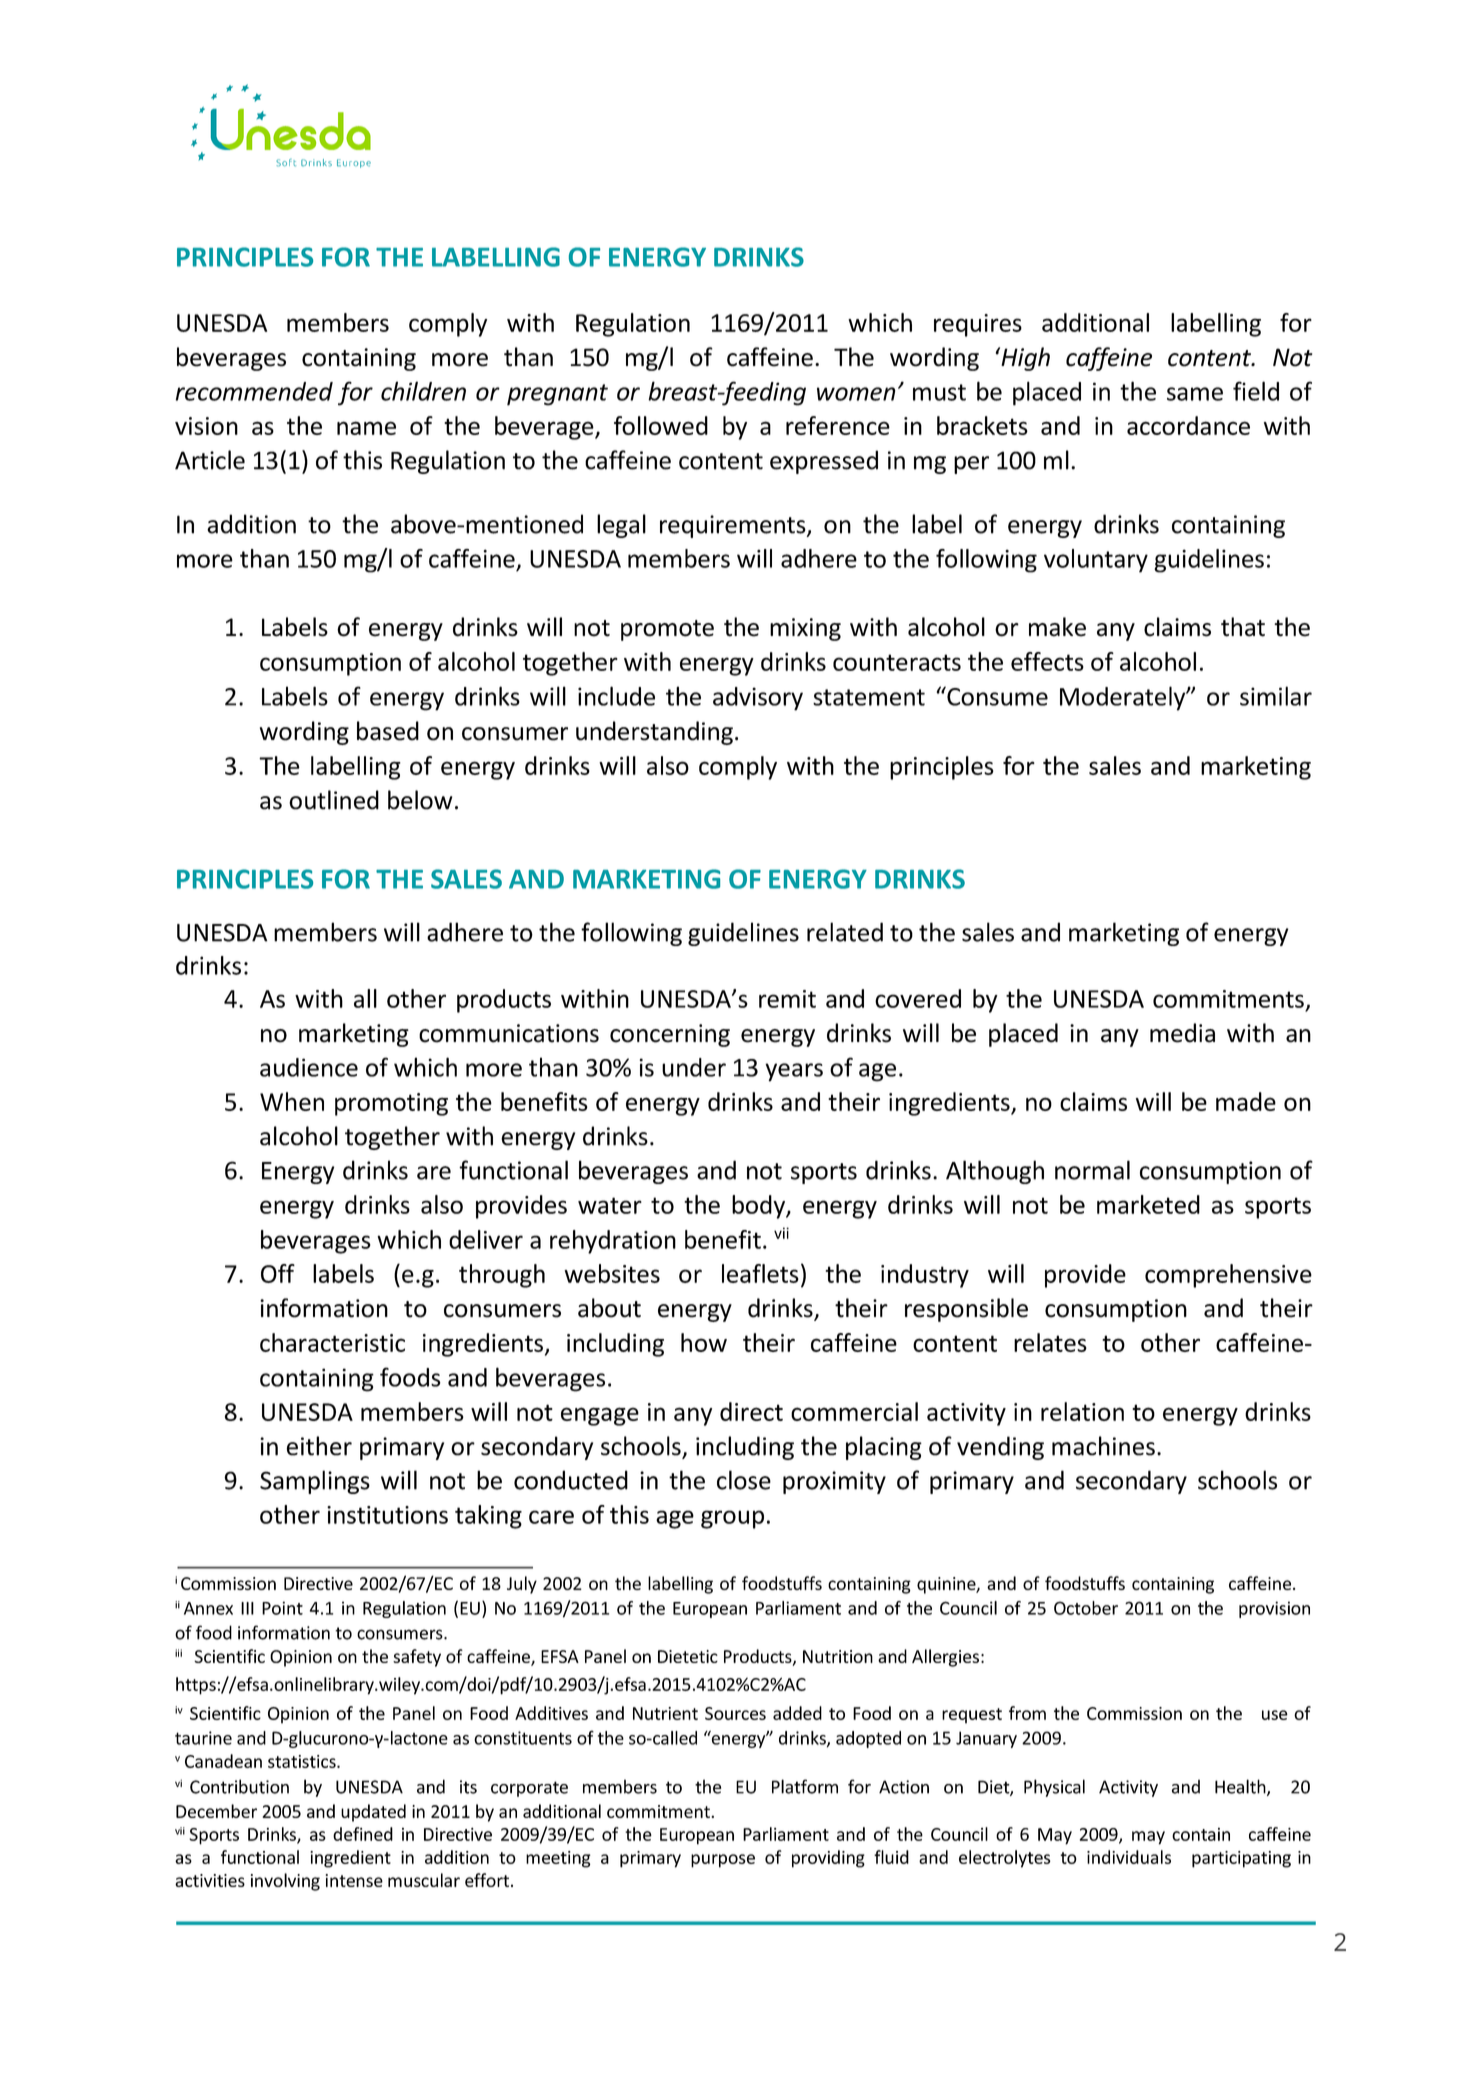 Image resolution: width=1470 pixels, height=2079 pixels. What do you see at coordinates (1103, 1446) in the screenshot?
I see `machines` at bounding box center [1103, 1446].
